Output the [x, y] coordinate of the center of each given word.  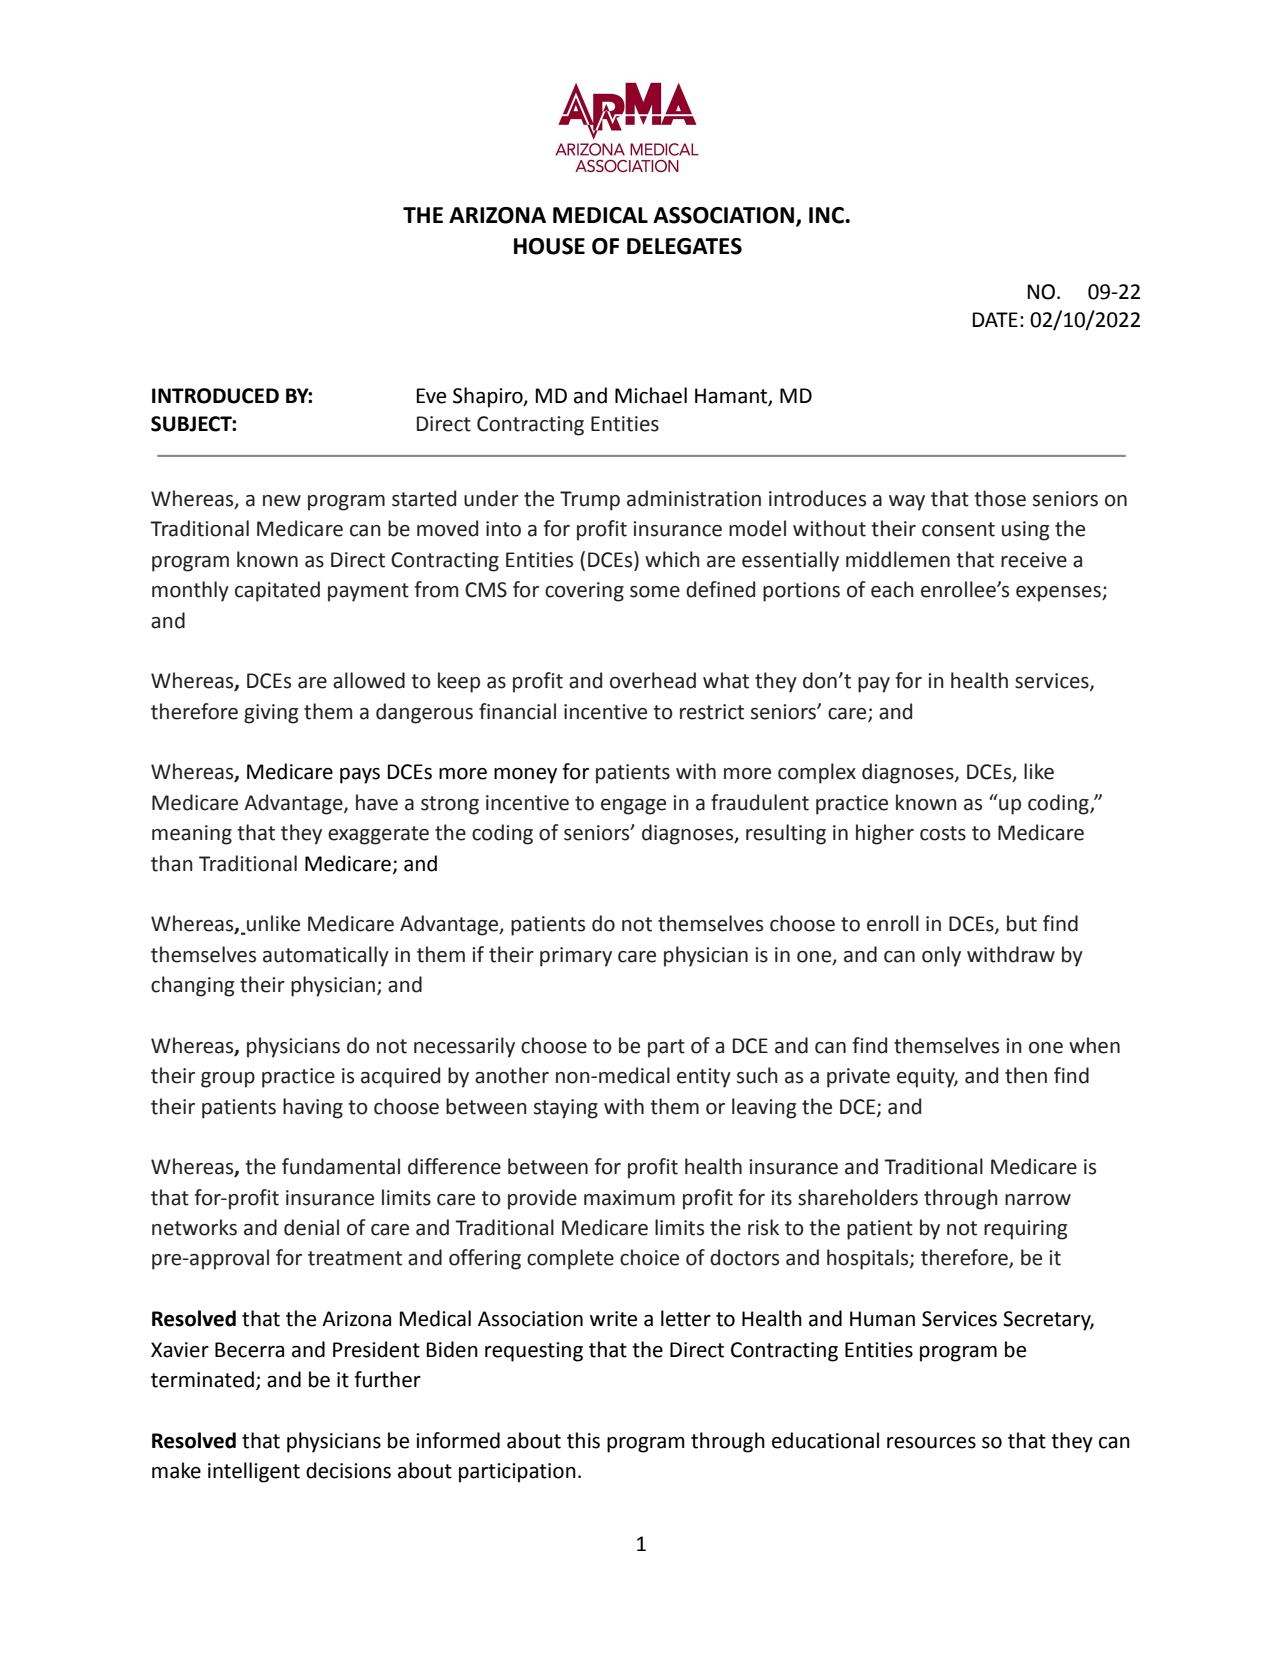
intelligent [254, 1472]
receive [1034, 560]
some [655, 592]
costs [943, 833]
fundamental [341, 1166]
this [583, 1440]
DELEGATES [684, 246]
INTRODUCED [215, 396]
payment [368, 592]
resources [931, 1443]
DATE [995, 319]
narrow [1038, 1200]
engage [633, 807]
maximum [629, 1198]
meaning [192, 835]
